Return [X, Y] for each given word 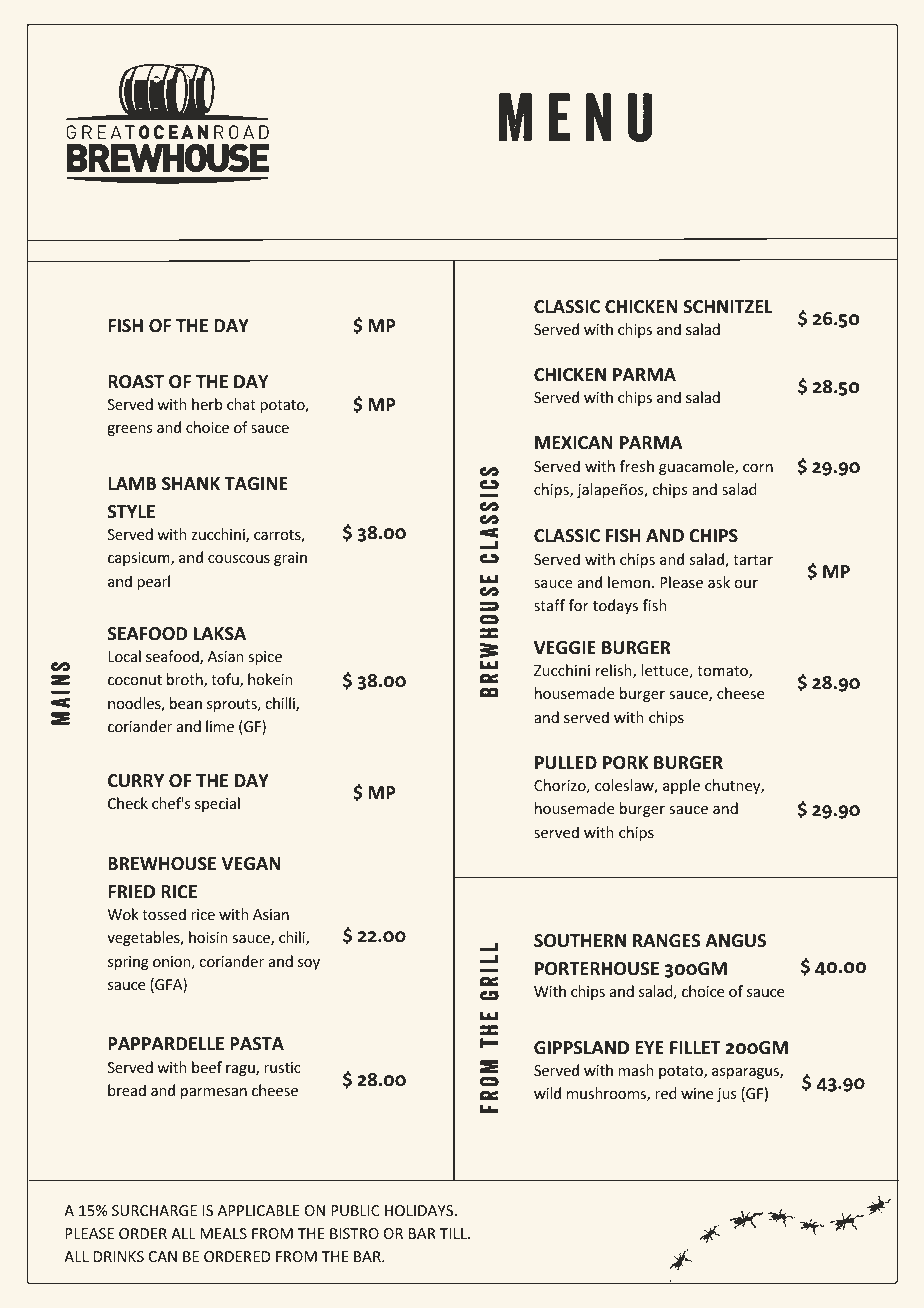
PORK [625, 762]
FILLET [695, 1047]
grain [290, 559]
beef [207, 1067]
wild [547, 1093]
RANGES [666, 940]
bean [186, 703]
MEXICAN [574, 442]
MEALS [223, 1233]
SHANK [191, 483]
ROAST [136, 381]
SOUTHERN [580, 941]
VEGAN [251, 864]
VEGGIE [565, 648]
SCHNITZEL [728, 306]
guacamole [697, 467]
